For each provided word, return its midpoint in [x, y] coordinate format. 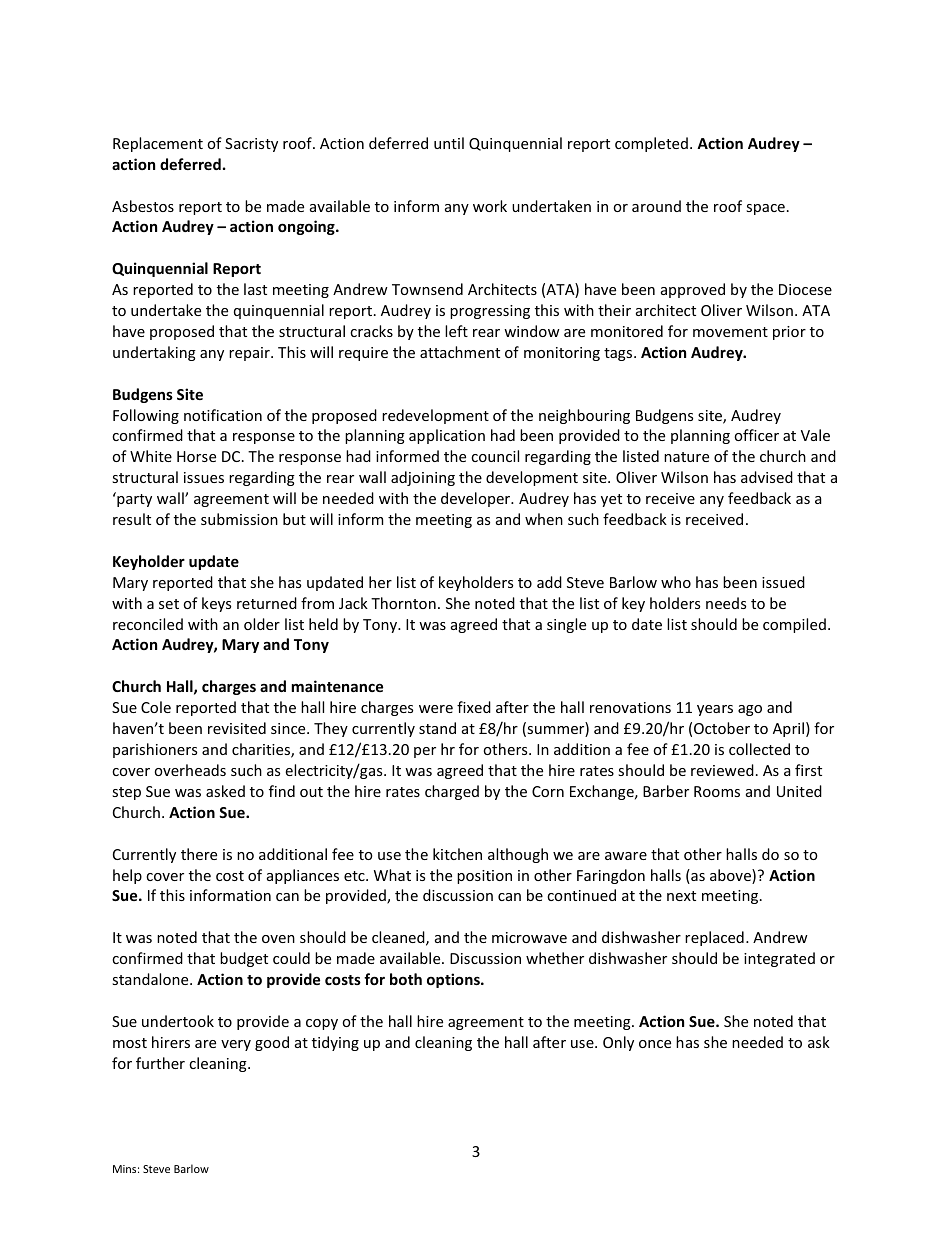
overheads [190, 770]
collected [759, 749]
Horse [196, 456]
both [406, 979]
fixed [474, 707]
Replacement [158, 144]
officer [756, 435]
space [765, 209]
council [495, 456]
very [236, 1045]
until [449, 143]
